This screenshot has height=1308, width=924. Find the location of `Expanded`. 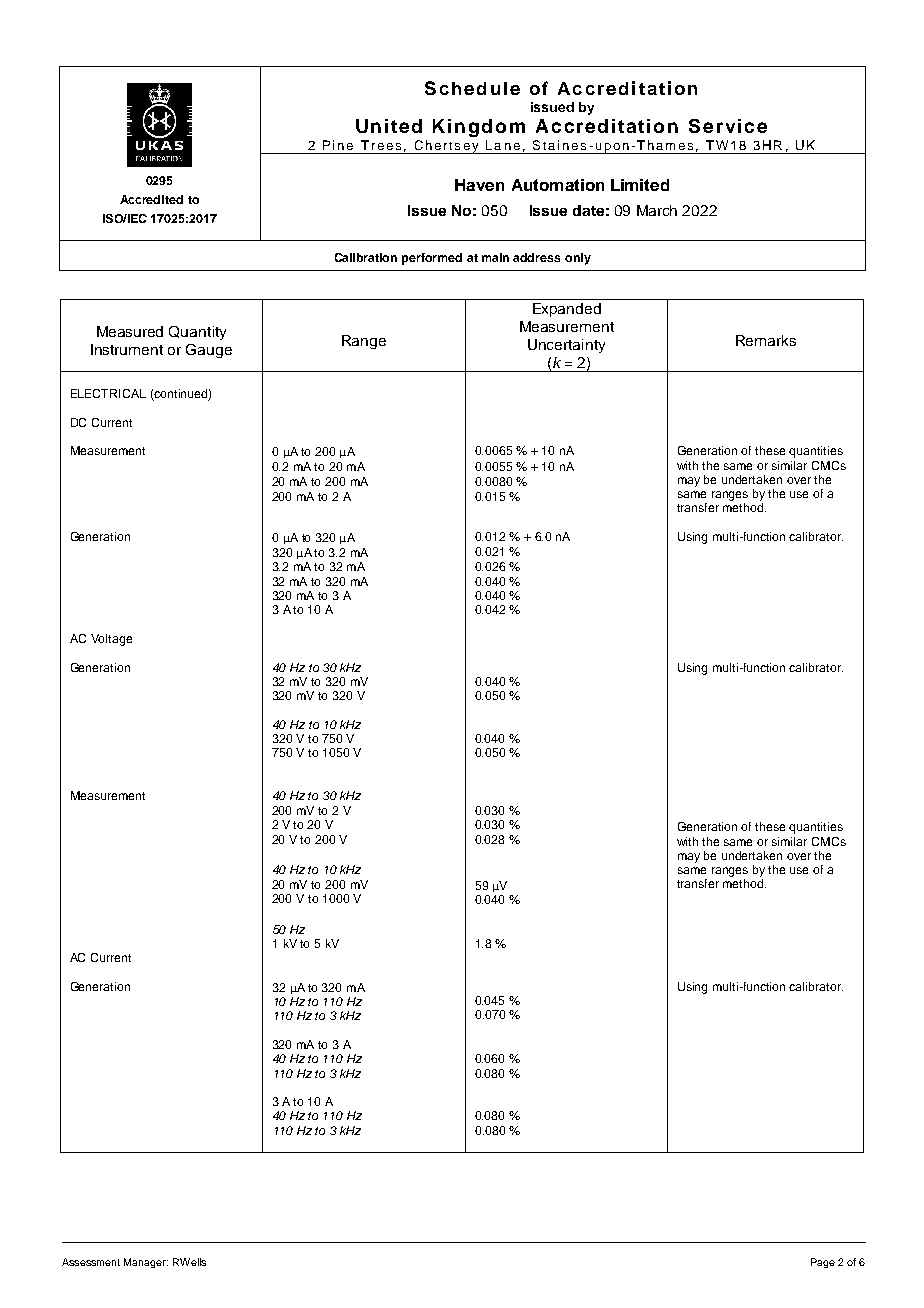

Expanded is located at coordinates (567, 310).
